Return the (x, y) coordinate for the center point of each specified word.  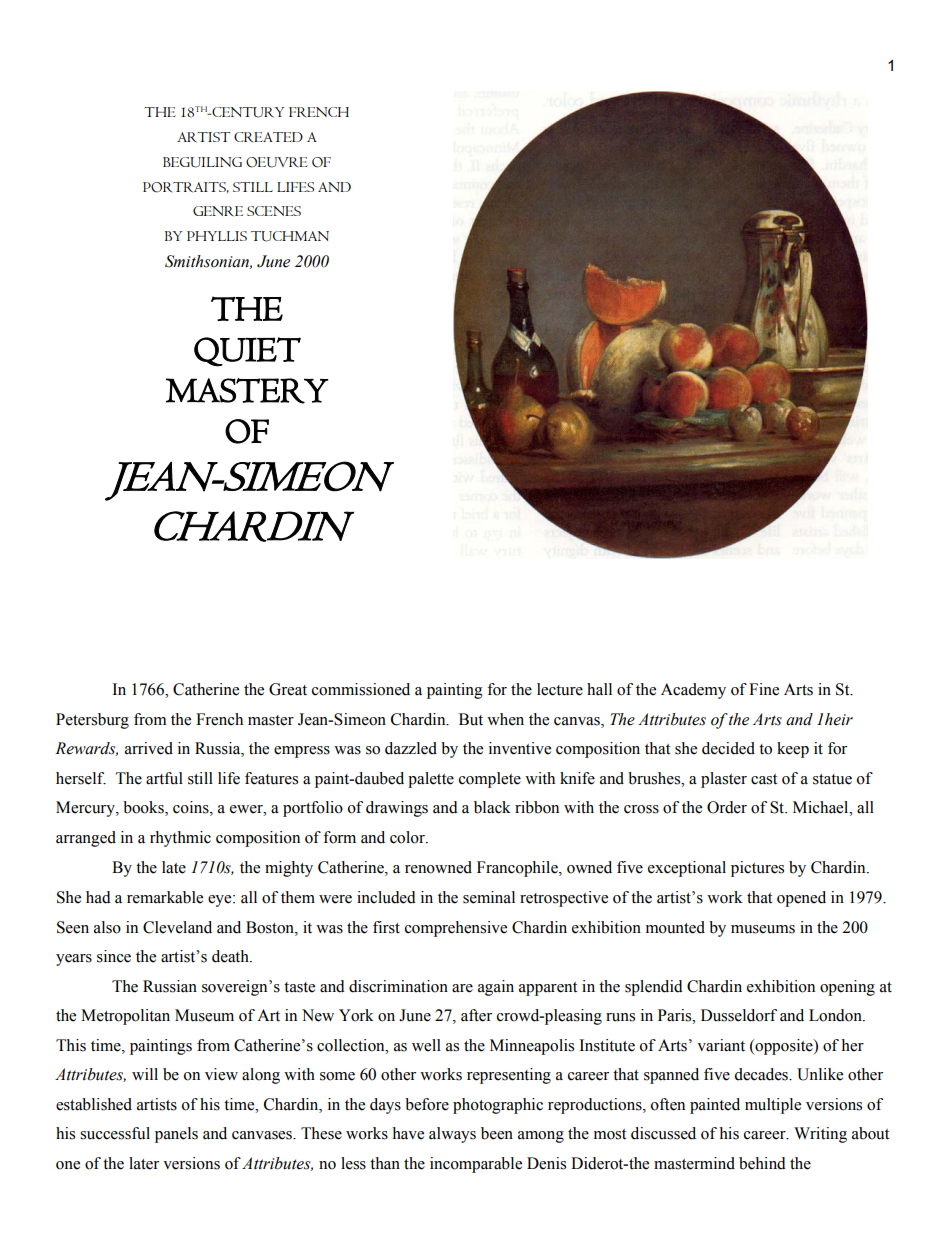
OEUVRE (277, 162)
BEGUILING (202, 162)
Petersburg (92, 721)
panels (176, 1135)
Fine (764, 689)
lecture (560, 689)
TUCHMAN (290, 236)
